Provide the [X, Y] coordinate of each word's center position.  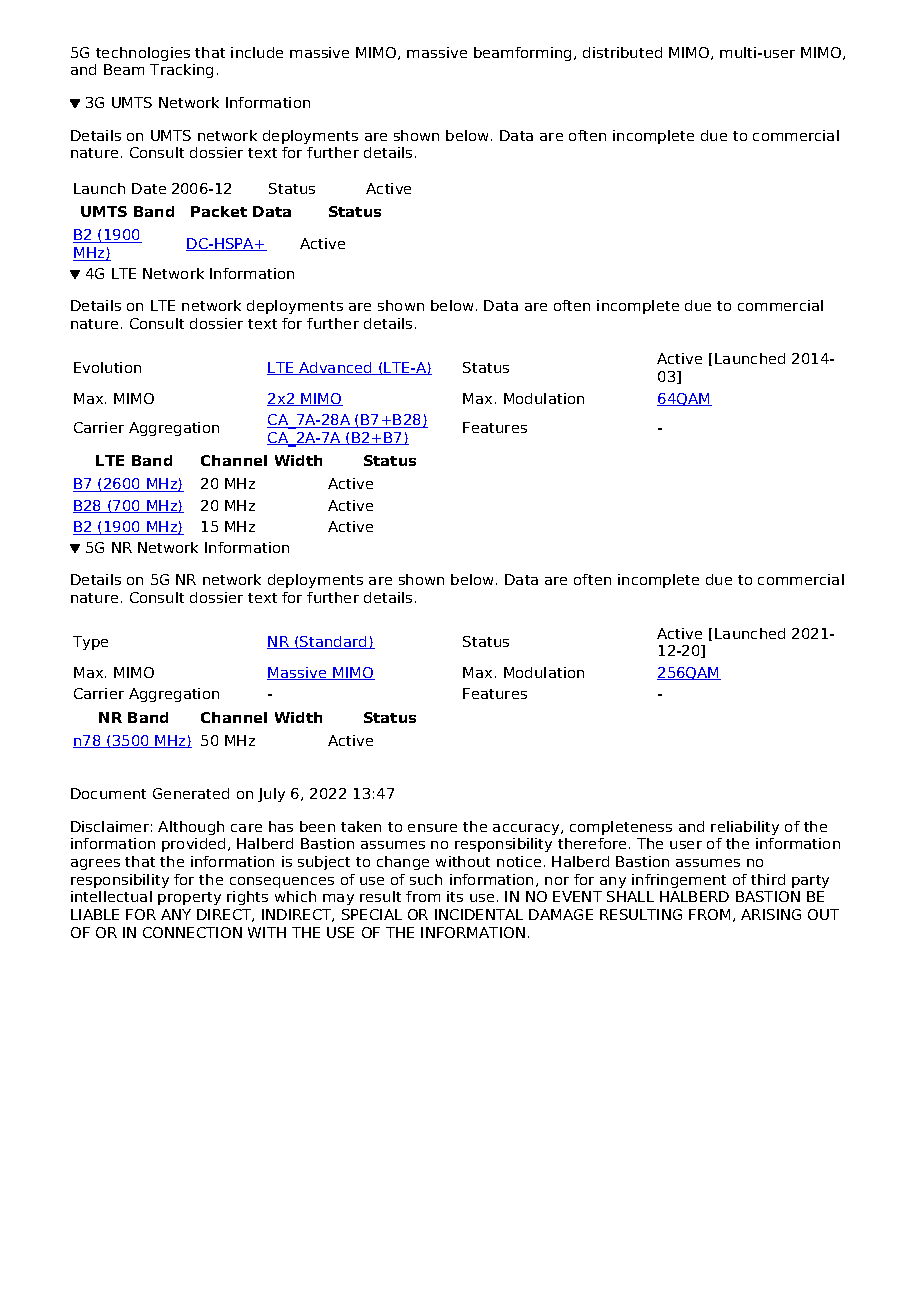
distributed [622, 52]
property [189, 898]
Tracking [181, 71]
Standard [334, 642]
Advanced [336, 368]
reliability [745, 828]
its [455, 896]
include [257, 52]
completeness [621, 828]
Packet [219, 211]
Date [149, 188]
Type [90, 643]
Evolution [107, 367]
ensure [432, 828]
